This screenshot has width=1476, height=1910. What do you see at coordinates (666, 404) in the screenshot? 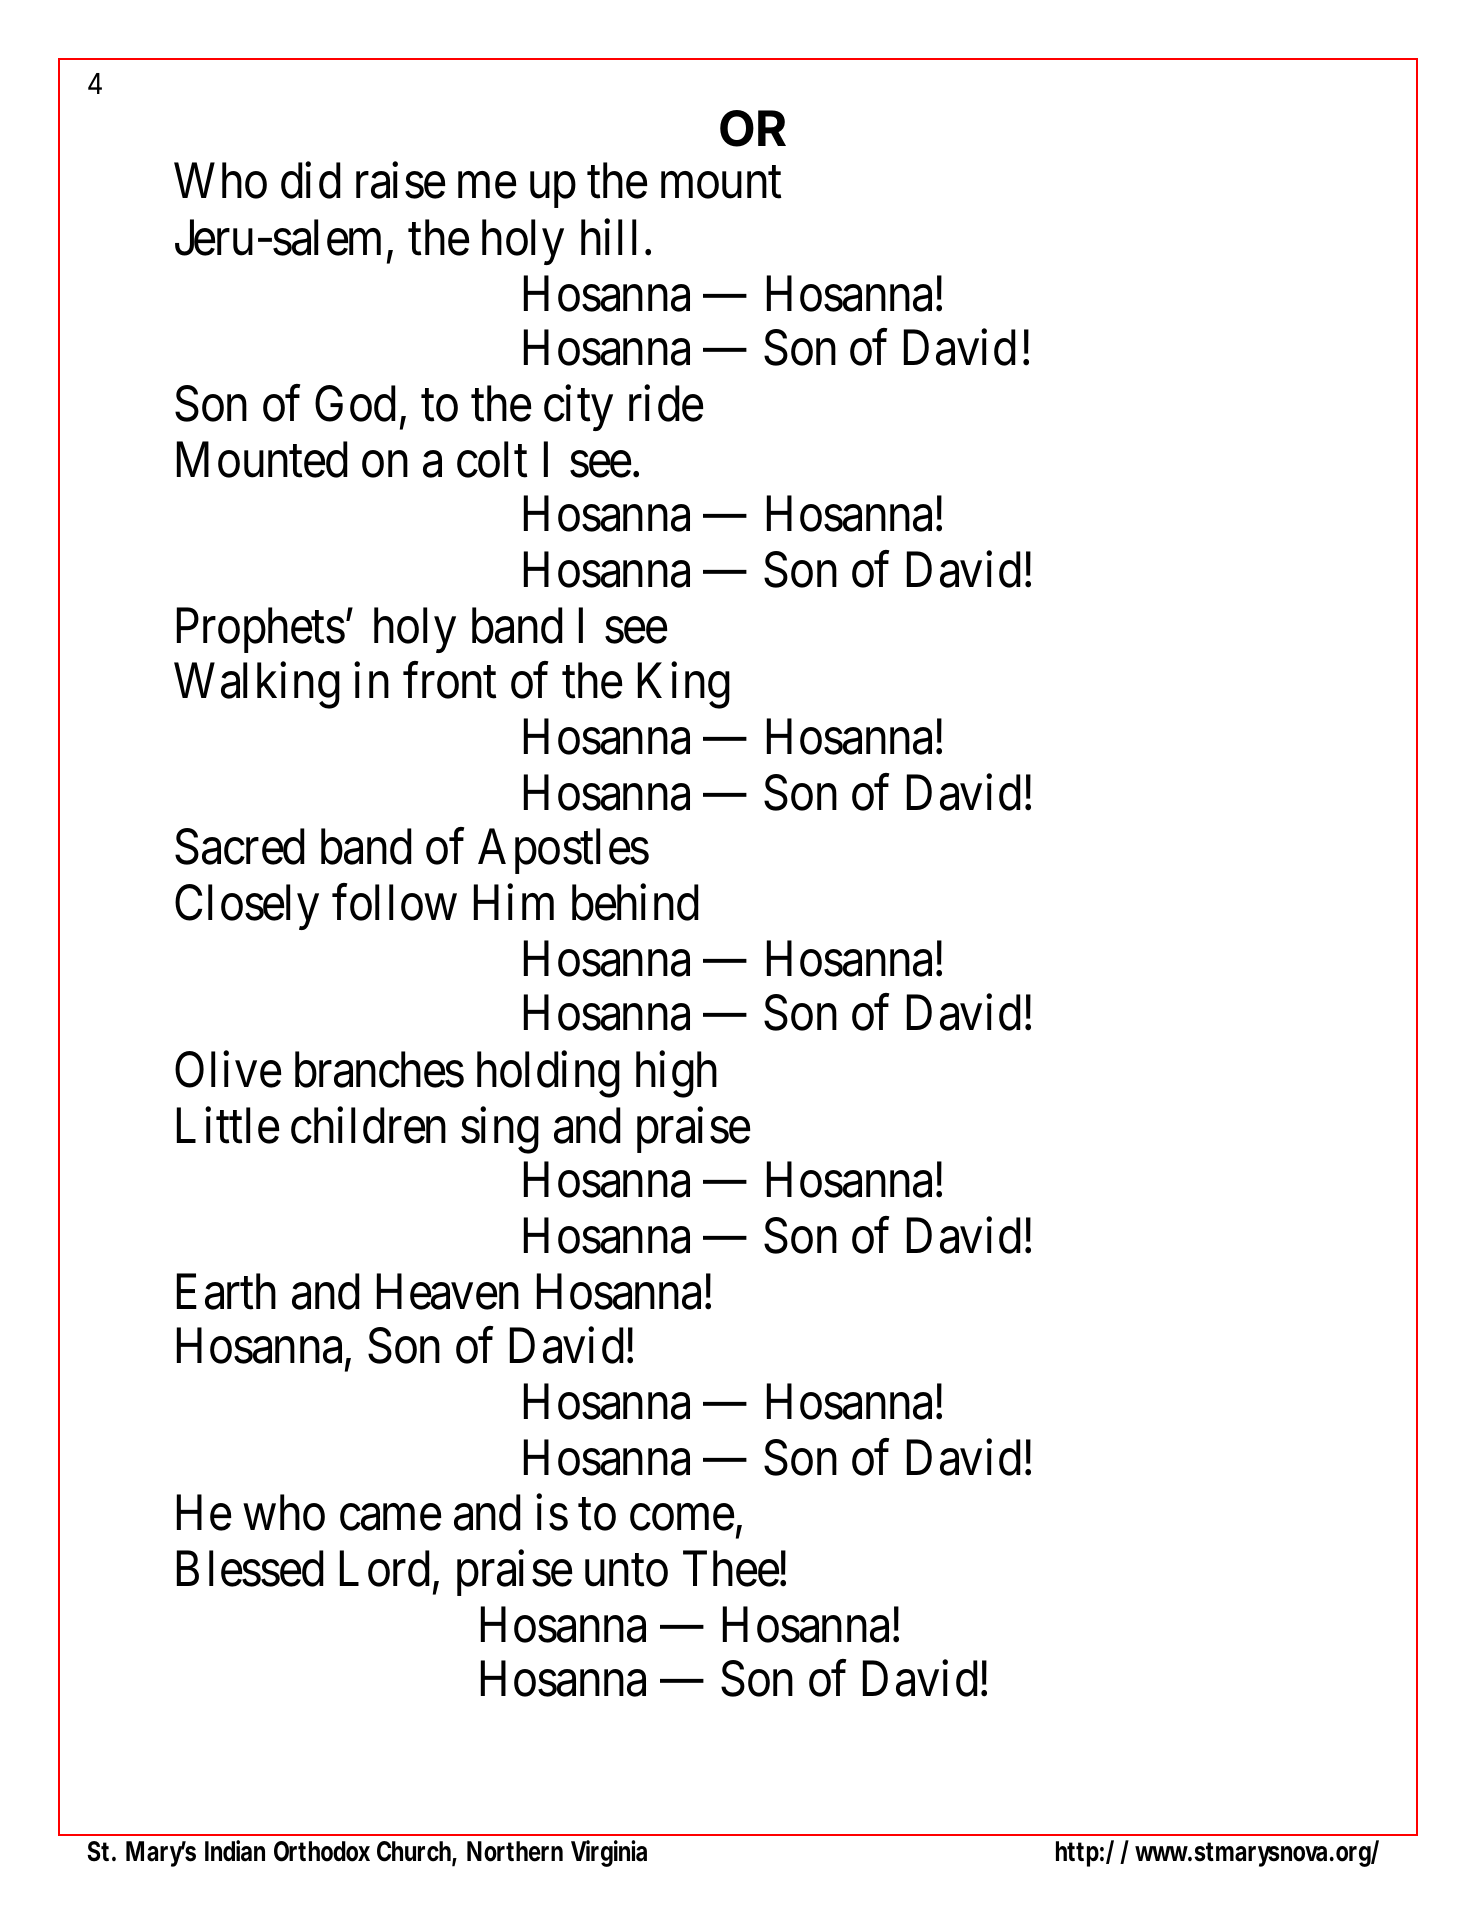
I see `ride` at bounding box center [666, 404].
